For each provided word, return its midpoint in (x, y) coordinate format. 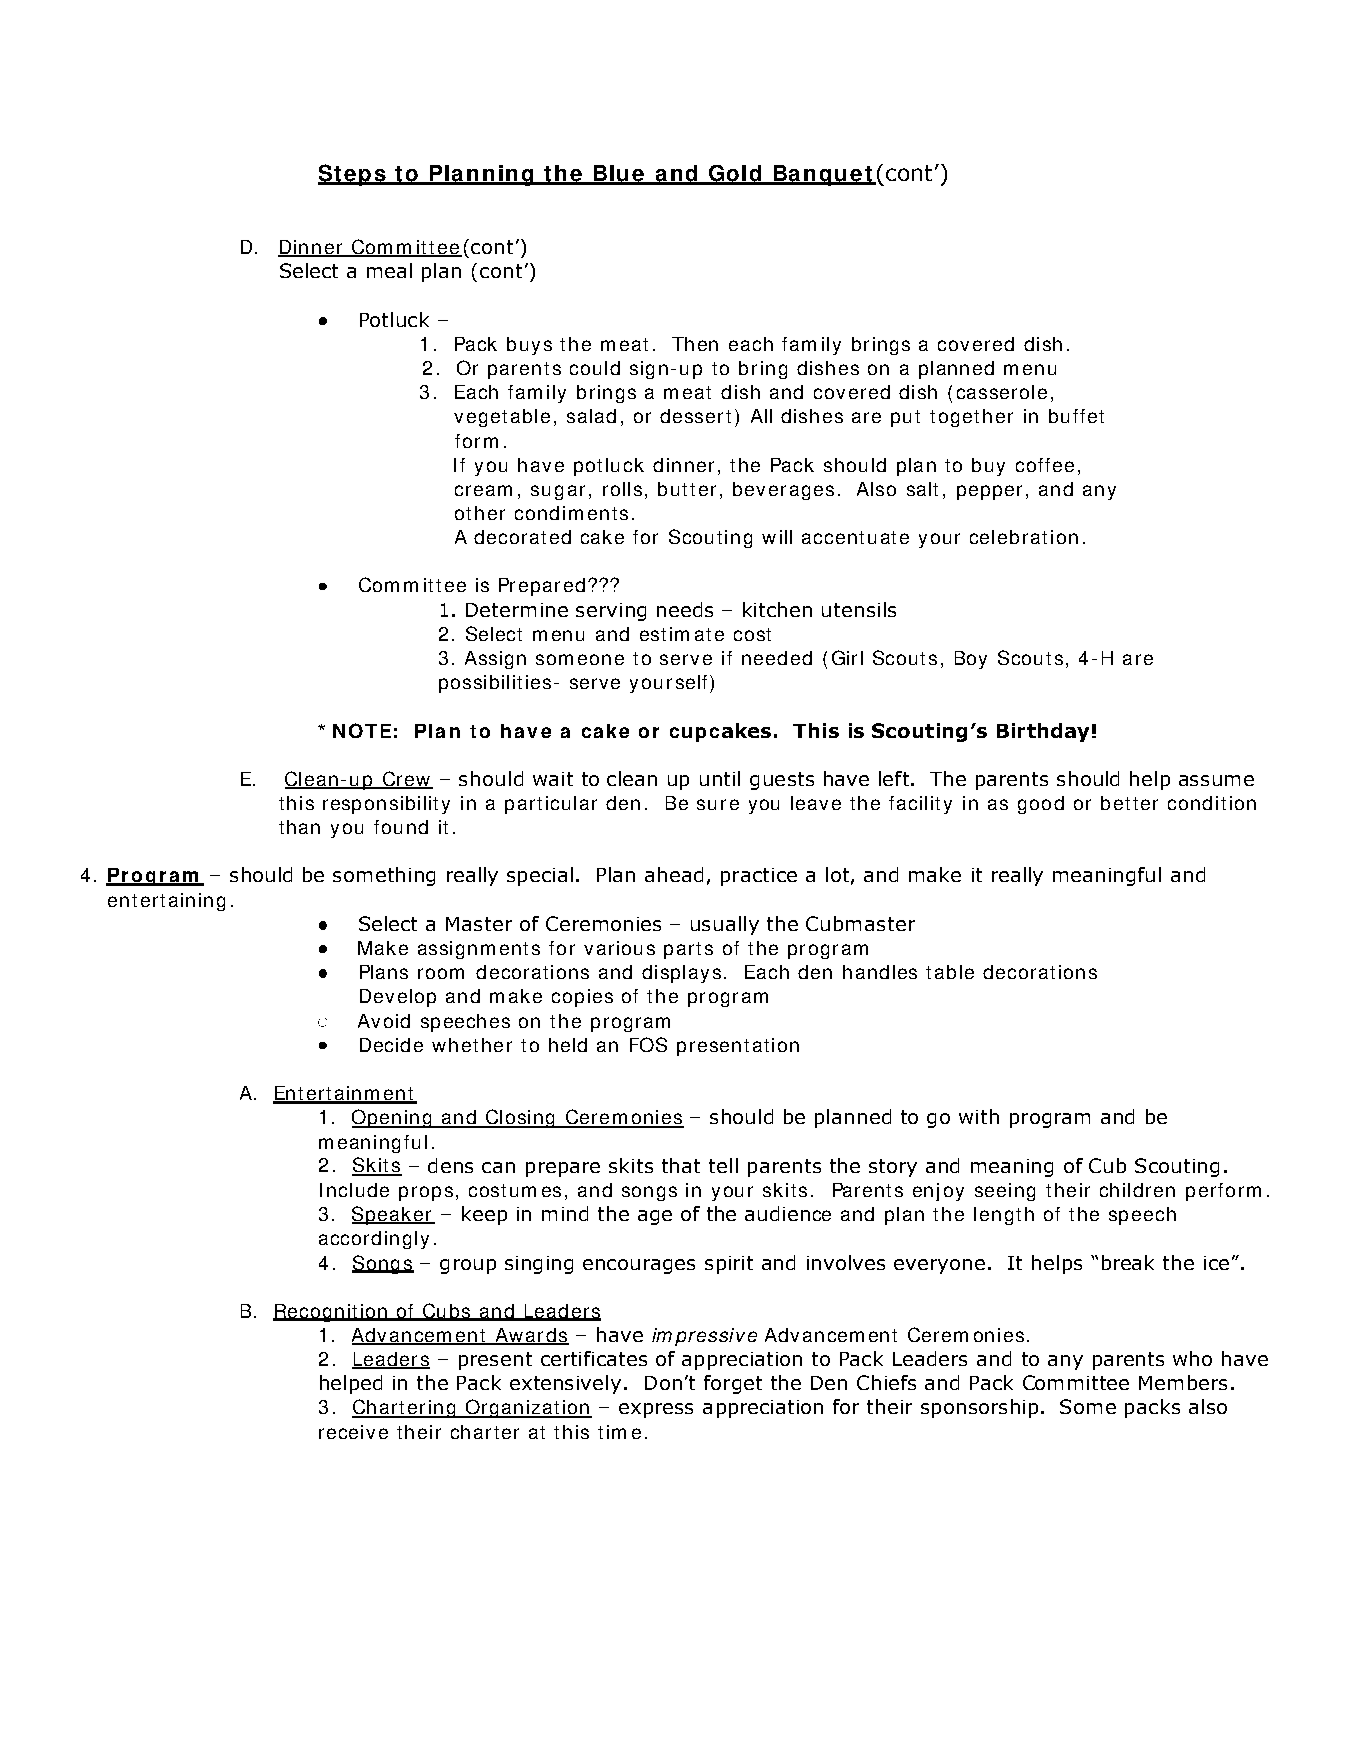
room (441, 973)
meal (389, 270)
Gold (734, 174)
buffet (1076, 416)
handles (880, 972)
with (979, 1116)
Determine (517, 610)
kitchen (777, 609)
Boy (971, 660)
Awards (531, 1336)
